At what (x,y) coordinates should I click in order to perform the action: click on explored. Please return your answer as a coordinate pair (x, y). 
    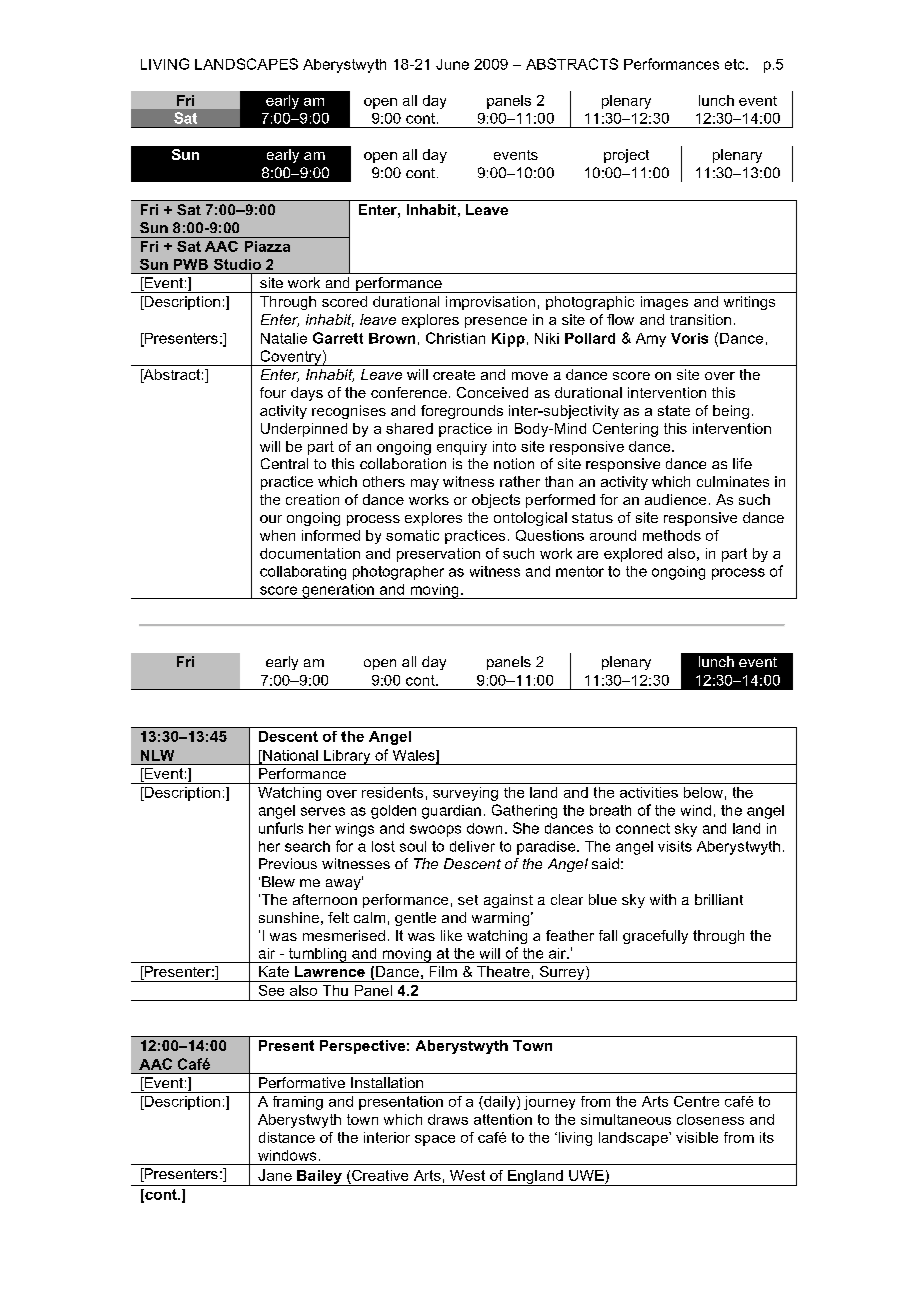
    Looking at the image, I should click on (633, 555).
